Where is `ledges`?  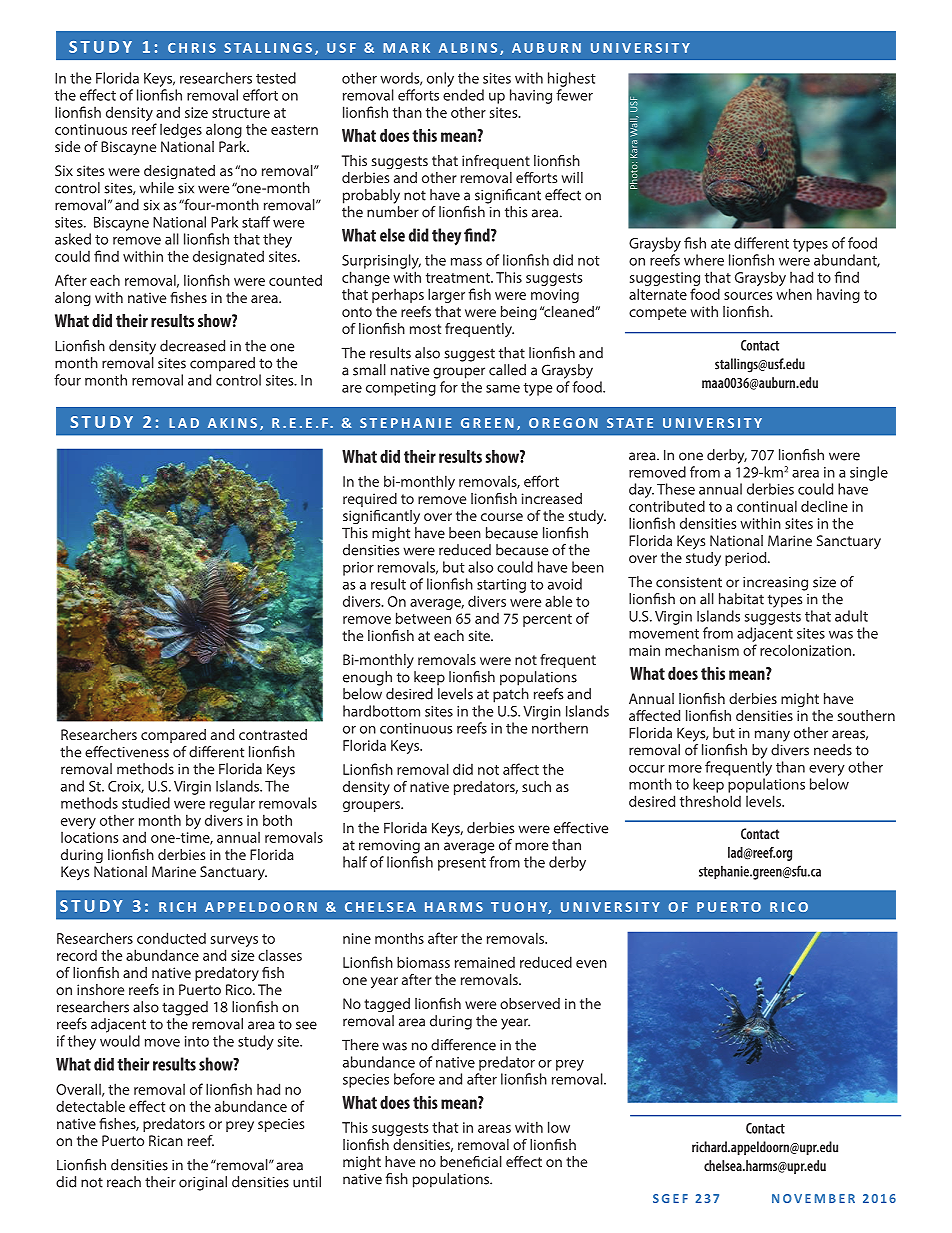 ledges is located at coordinates (181, 130).
